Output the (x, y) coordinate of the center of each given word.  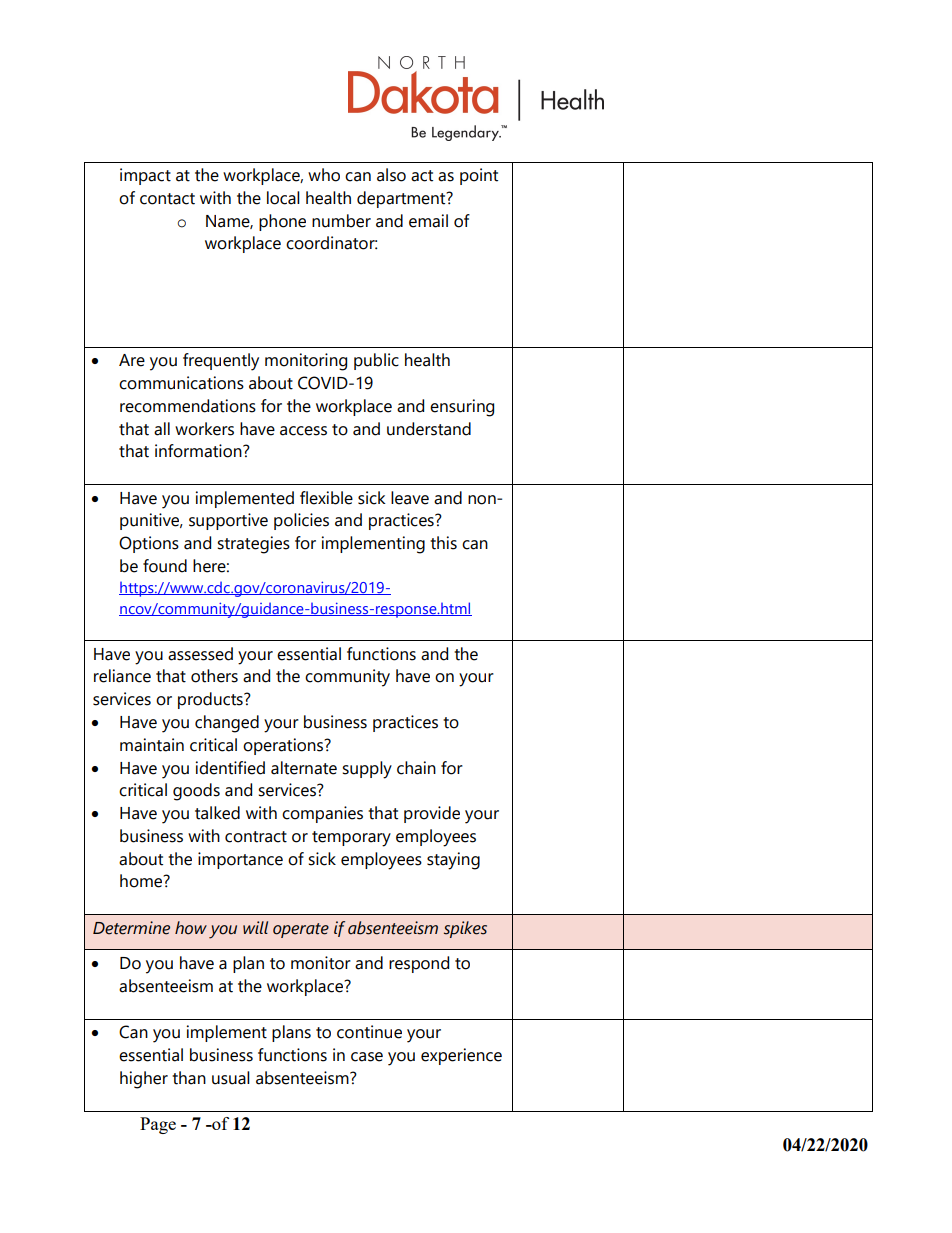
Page (158, 1125)
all (162, 429)
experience (461, 1056)
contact (167, 199)
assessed (200, 654)
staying (453, 861)
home (142, 881)
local (283, 198)
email (428, 221)
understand (429, 429)
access (303, 431)
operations (284, 746)
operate (301, 930)
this (443, 543)
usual (231, 1078)
